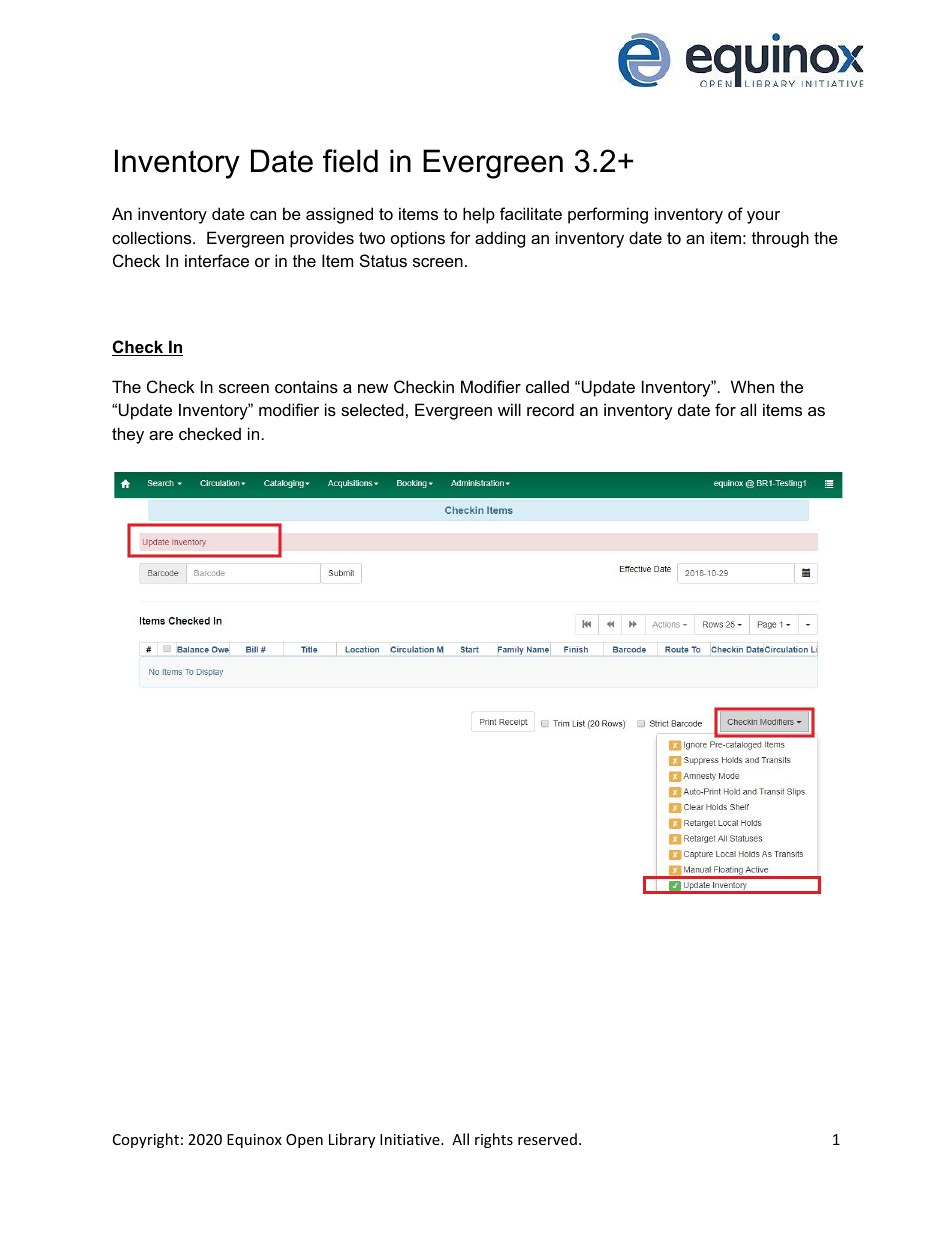 Image resolution: width=952 pixels, height=1233 pixels. I want to click on Initiative, so click(411, 1139).
